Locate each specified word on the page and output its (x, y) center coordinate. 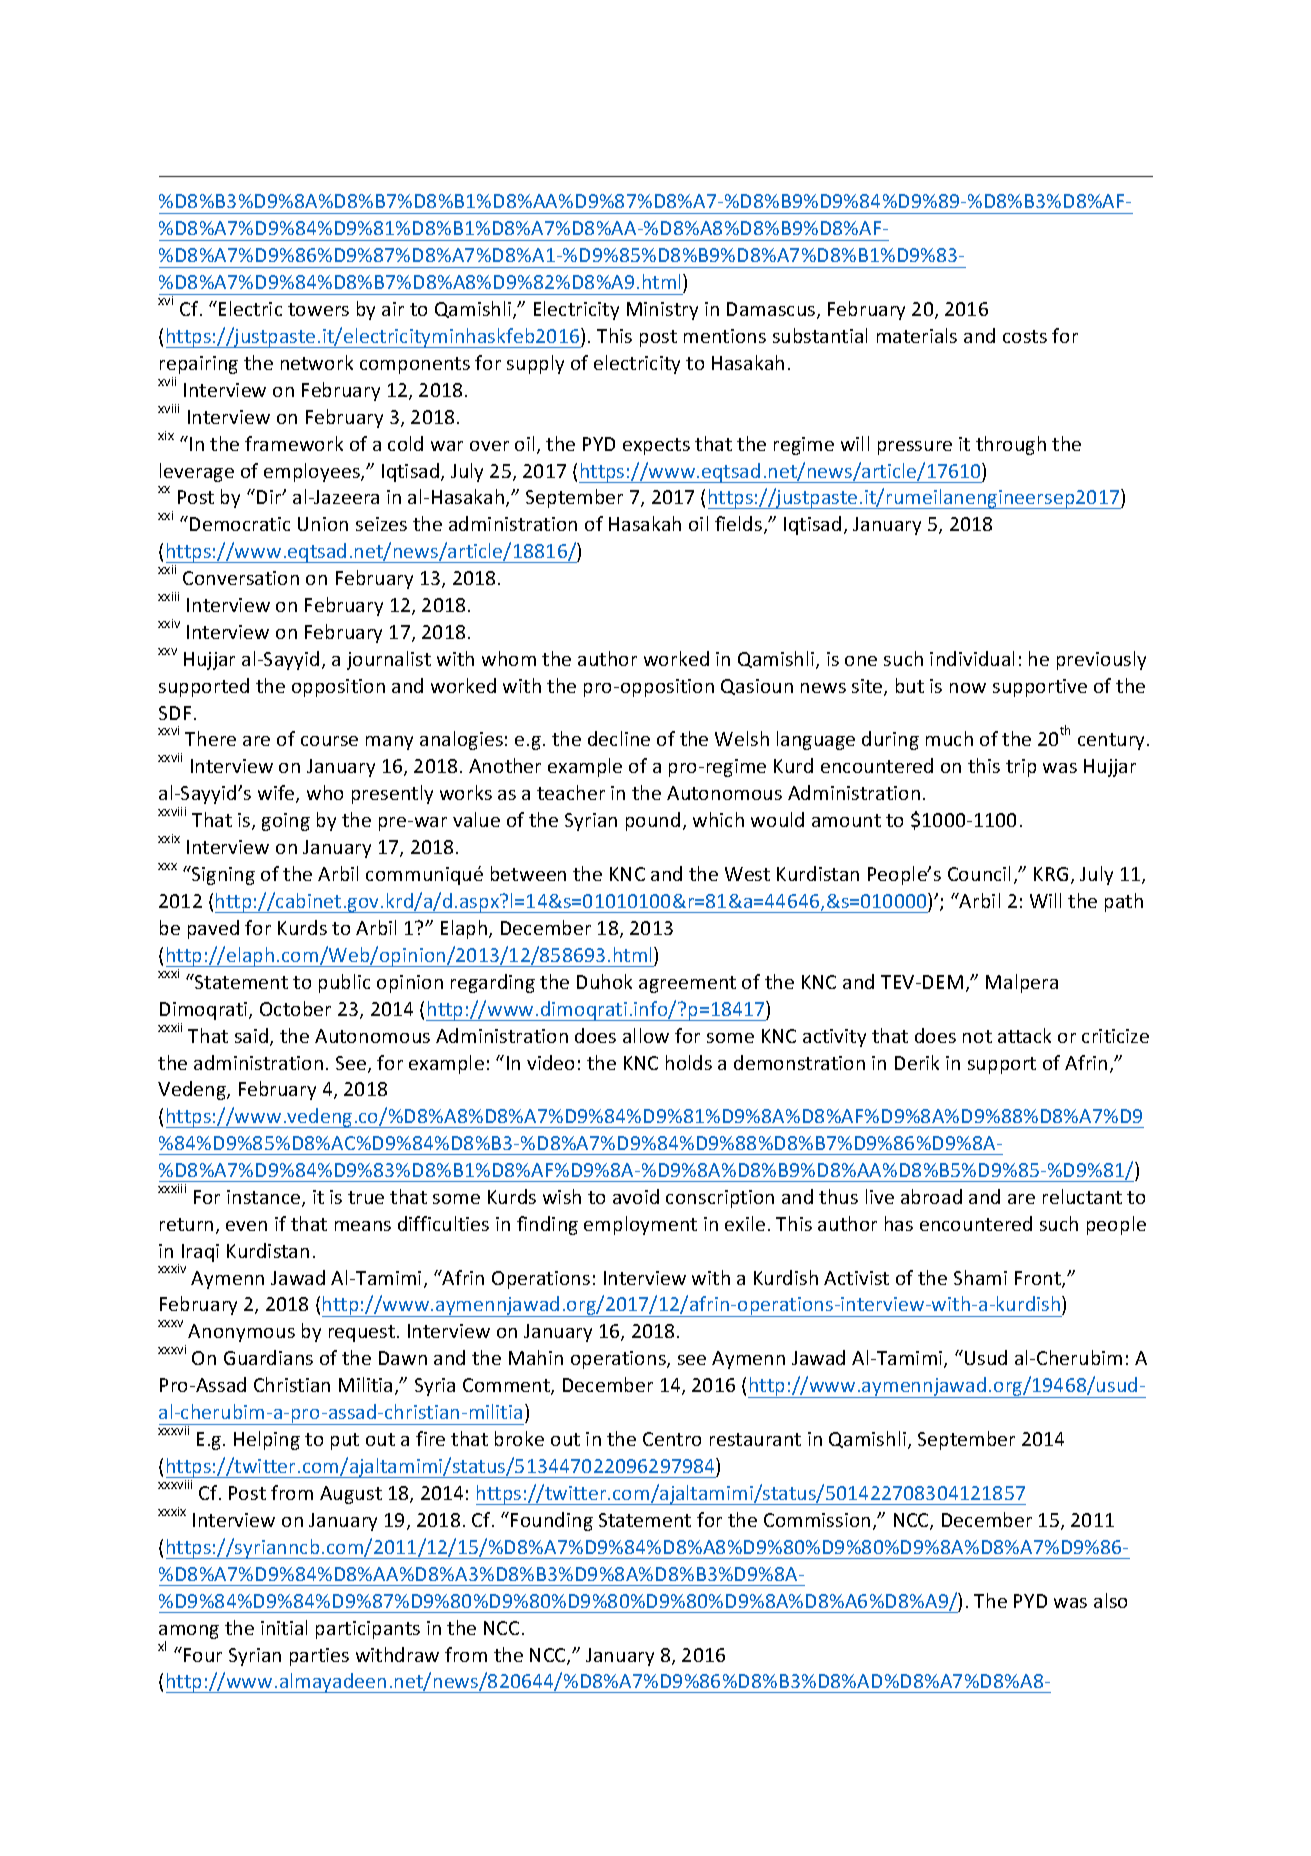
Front (1039, 1279)
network (317, 362)
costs (1025, 336)
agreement (687, 984)
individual (972, 658)
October (295, 1008)
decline (619, 738)
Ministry (662, 311)
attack (1024, 1035)
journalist (389, 660)
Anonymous (241, 1333)
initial (284, 1627)
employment (640, 1225)
